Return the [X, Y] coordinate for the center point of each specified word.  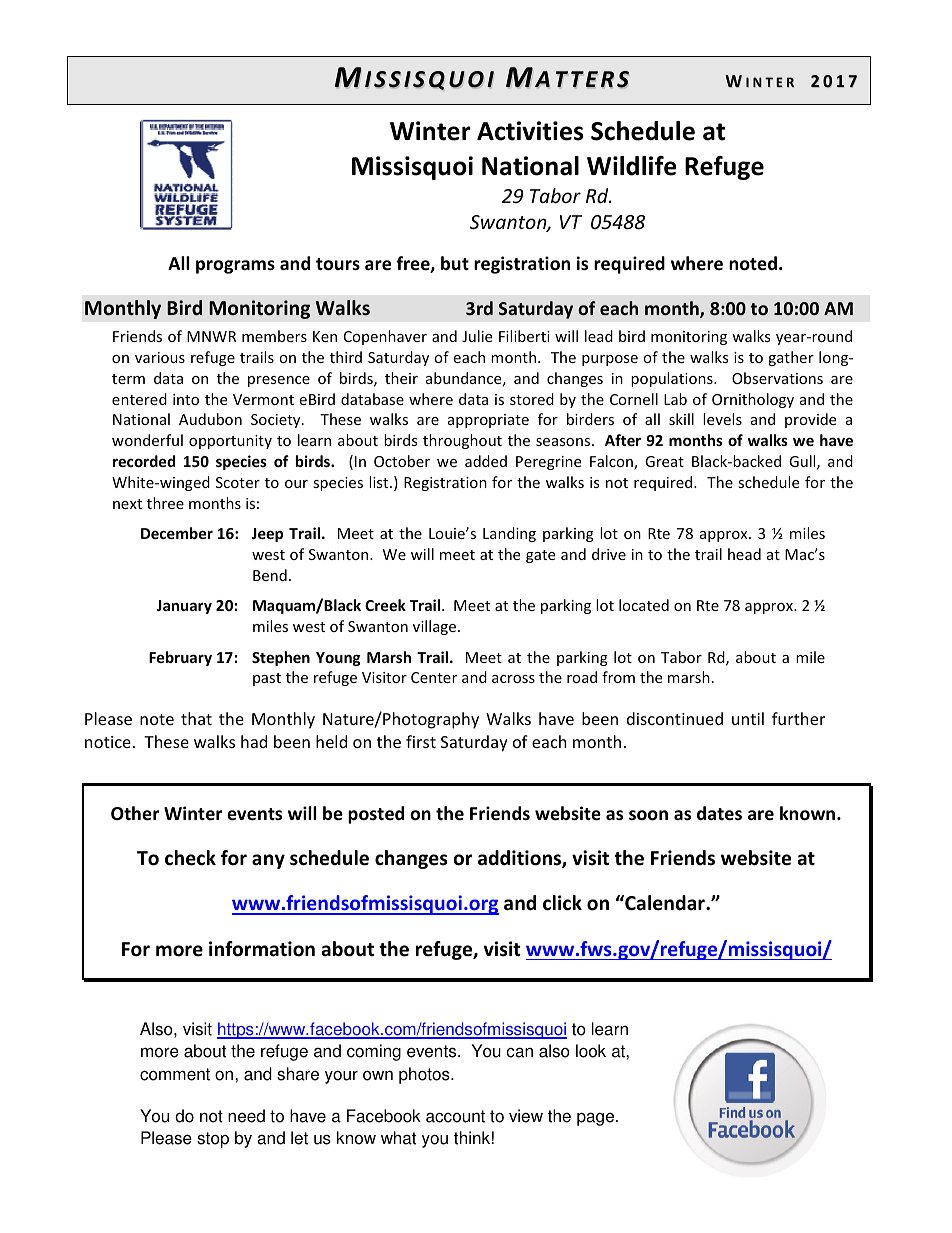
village [436, 627]
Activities [530, 131]
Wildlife [632, 166]
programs [235, 267]
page [597, 1119]
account [455, 1116]
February [180, 658]
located [644, 605]
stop [213, 1140]
